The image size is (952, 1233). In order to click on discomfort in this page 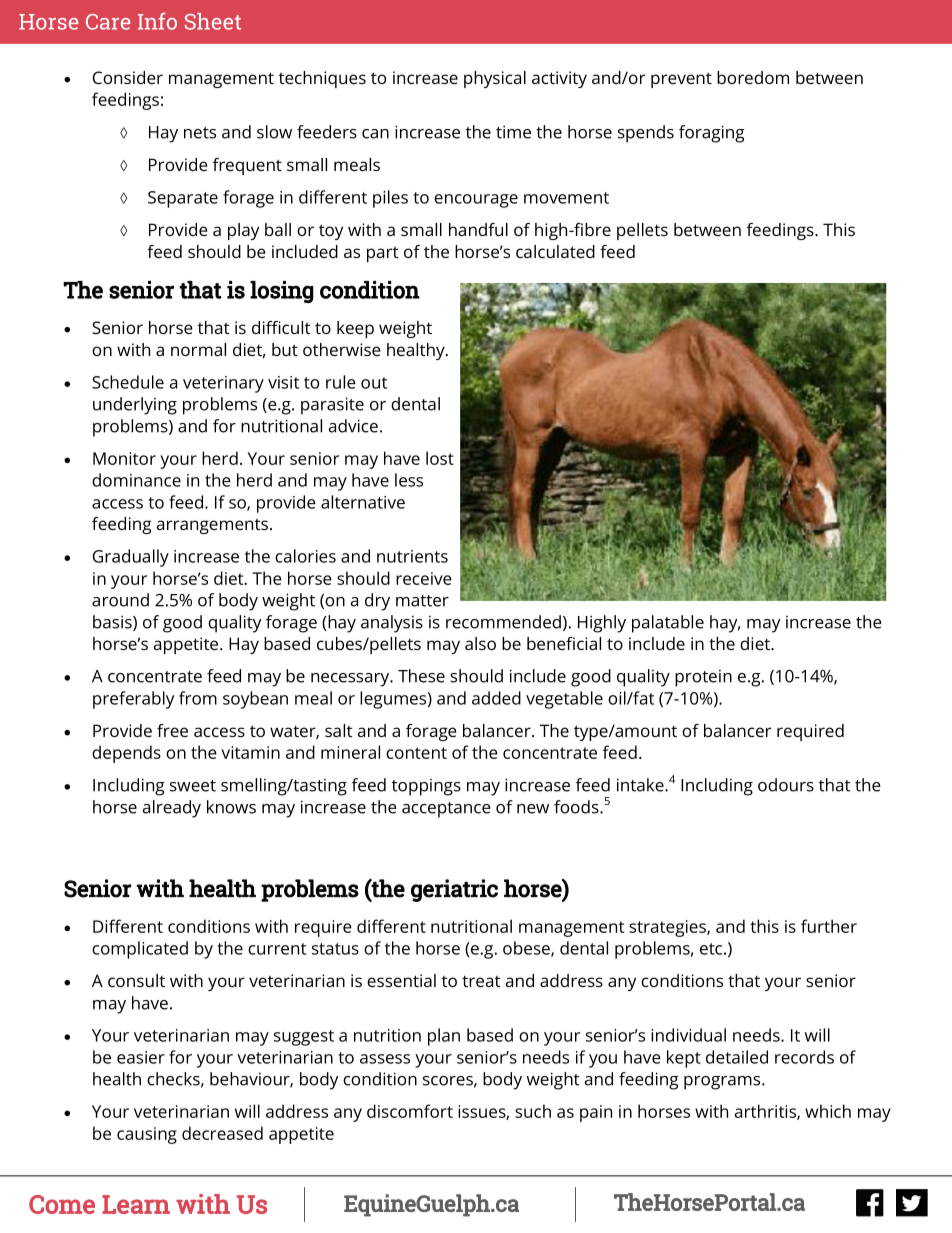, I will do `click(410, 1111)`.
